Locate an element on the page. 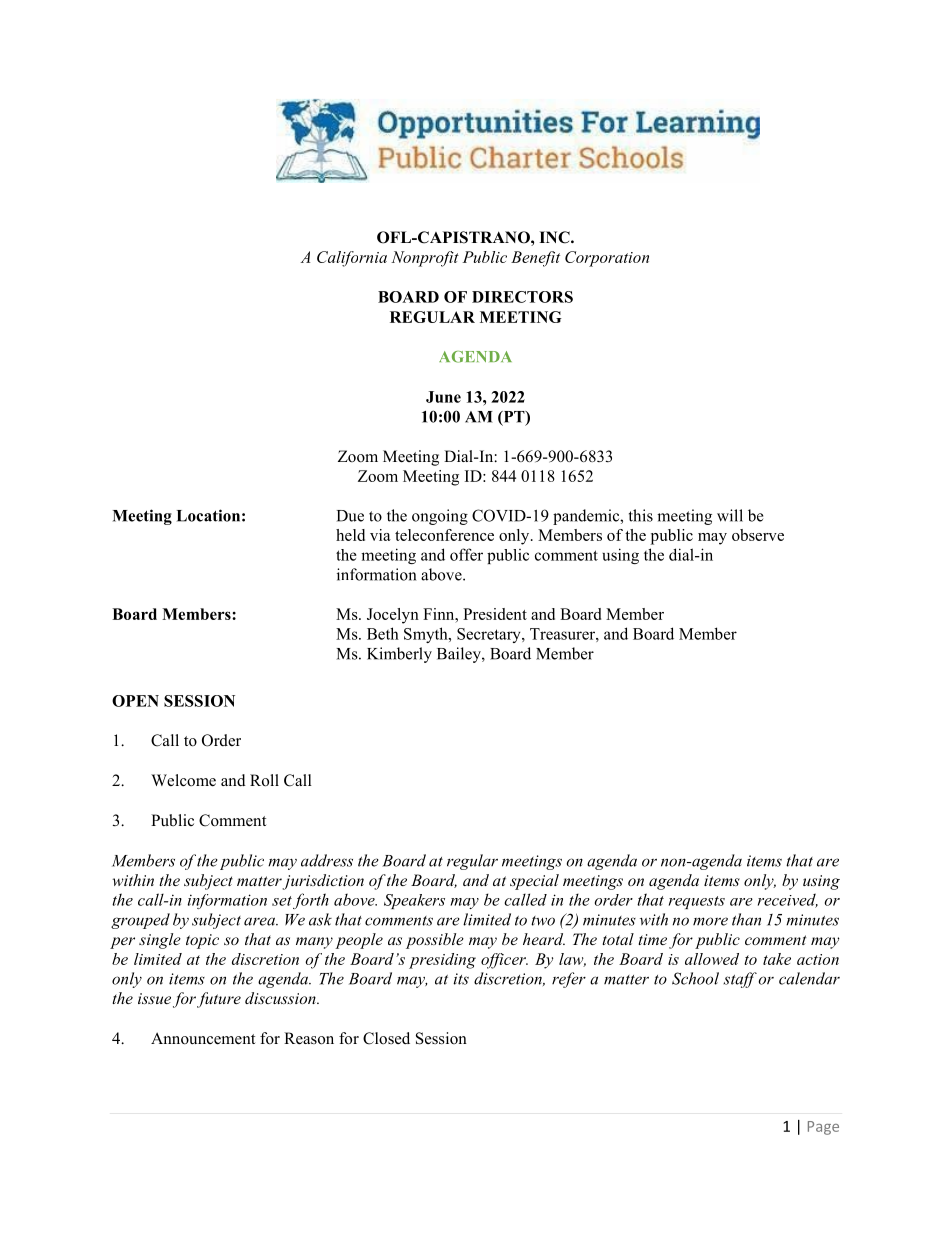 This page has width=952, height=1233. Page is located at coordinates (823, 1128).
